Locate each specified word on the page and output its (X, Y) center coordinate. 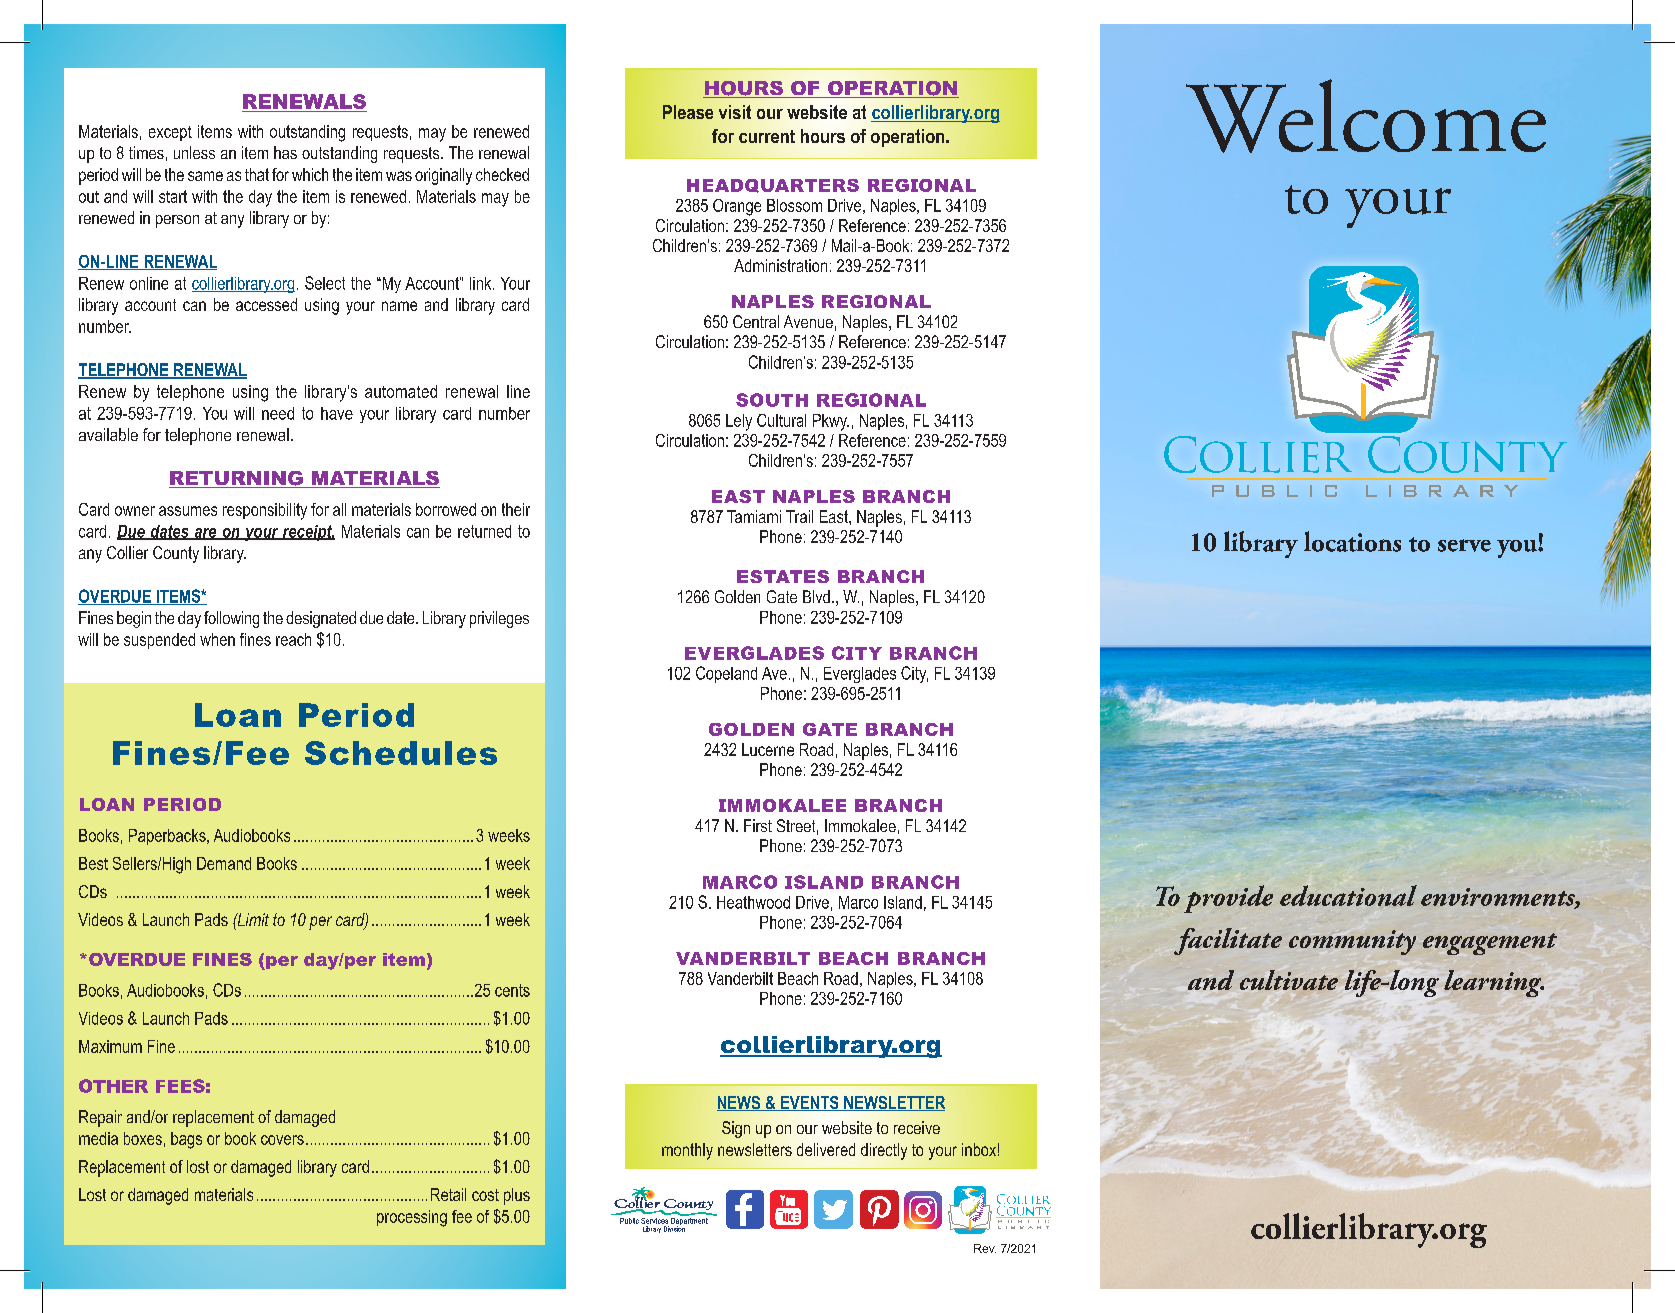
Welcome (1366, 116)
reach (293, 639)
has (285, 152)
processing (412, 1218)
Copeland (726, 674)
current (767, 136)
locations (1352, 541)
